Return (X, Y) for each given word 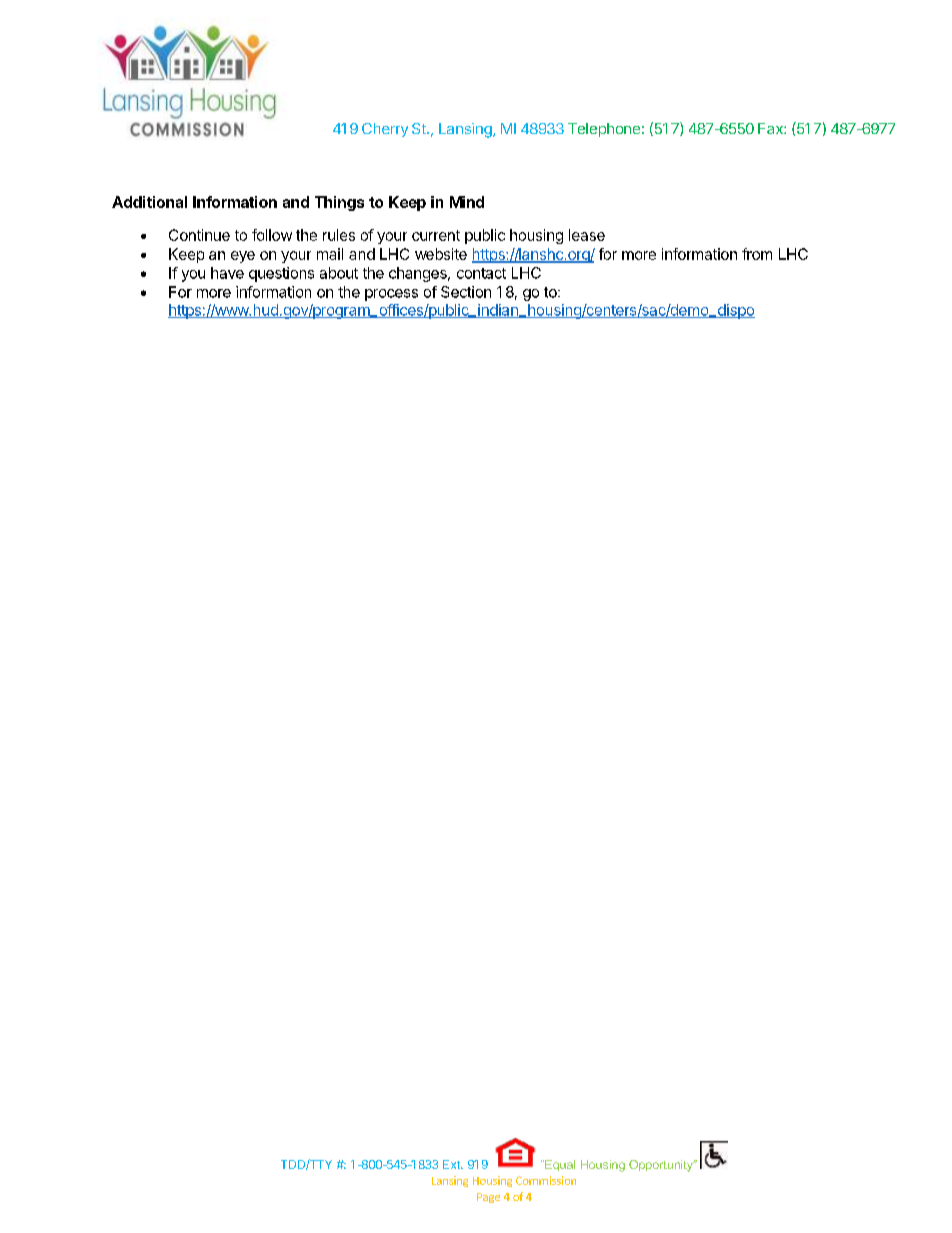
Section (466, 292)
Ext (452, 1164)
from (757, 254)
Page (488, 1198)
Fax (771, 128)
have (227, 273)
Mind (467, 202)
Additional (149, 202)
